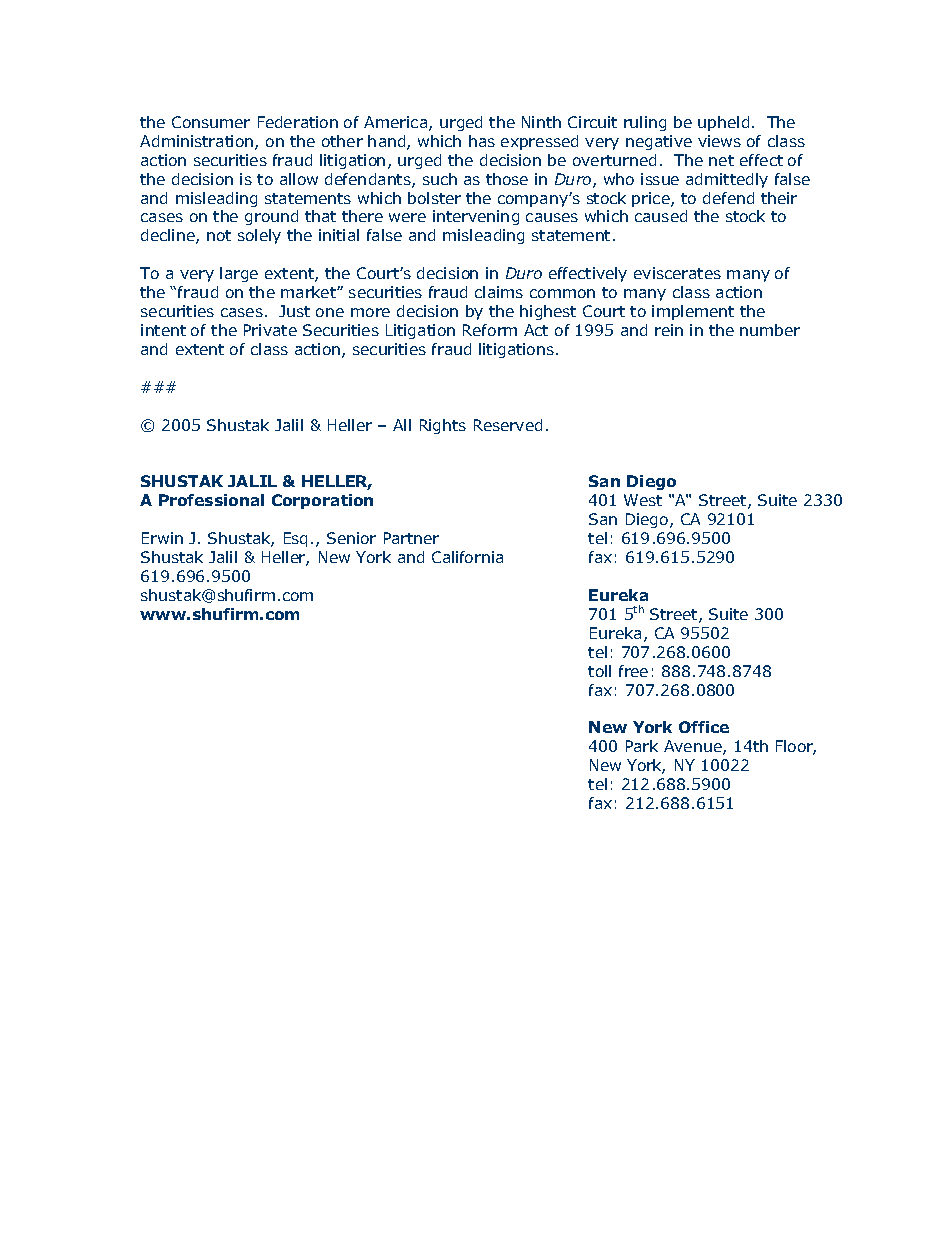  Describe the element at coordinates (643, 500) in the screenshot. I see `West` at that location.
